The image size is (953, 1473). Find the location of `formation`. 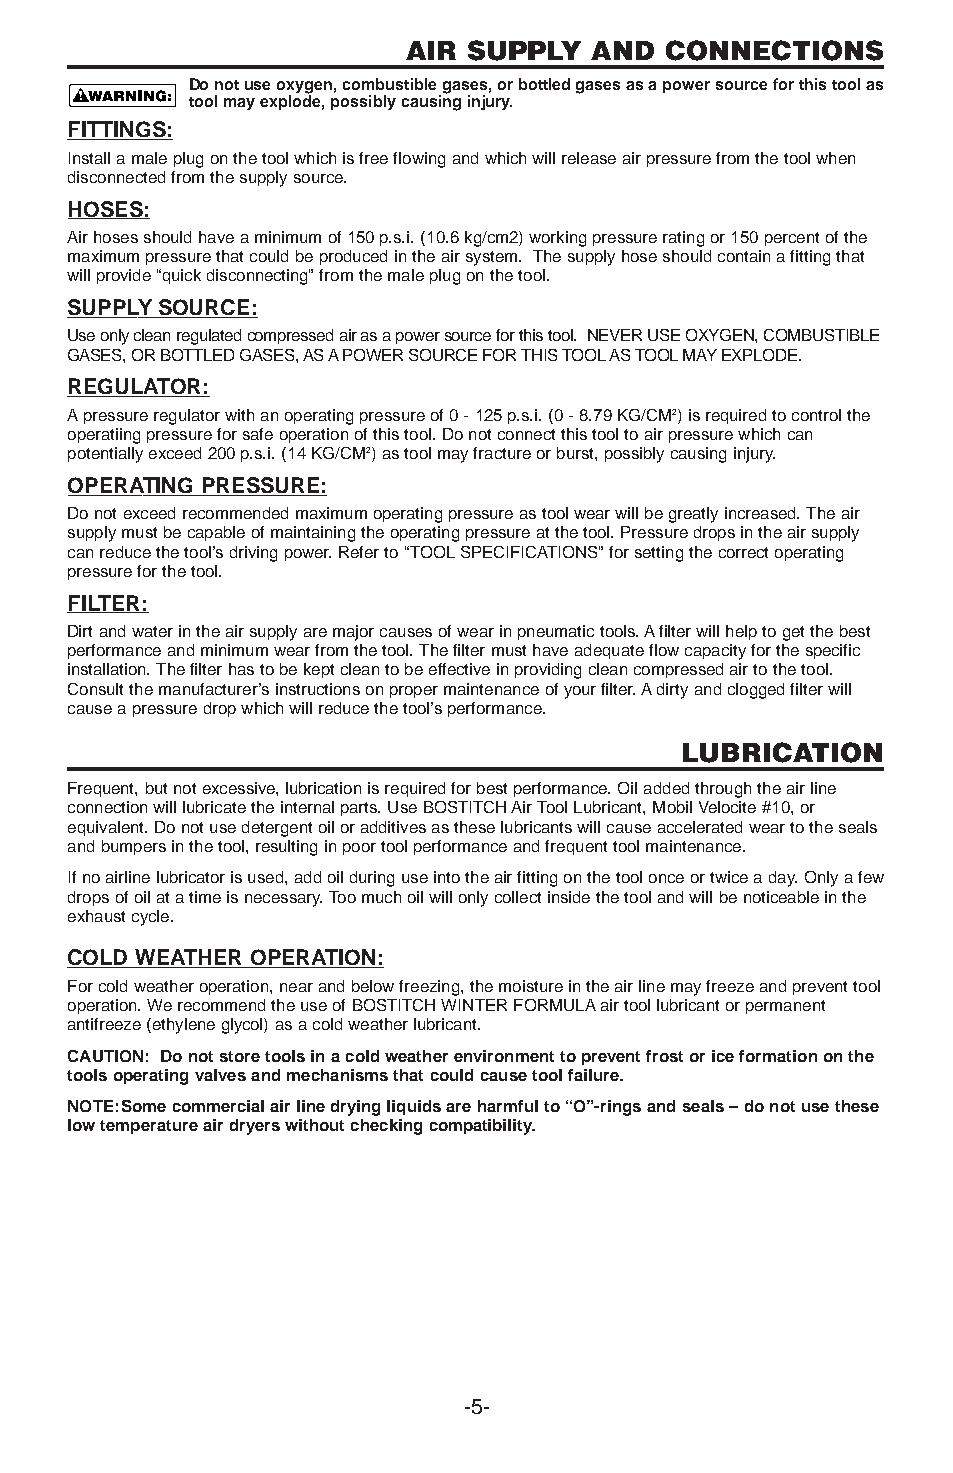

formation is located at coordinates (778, 1056).
